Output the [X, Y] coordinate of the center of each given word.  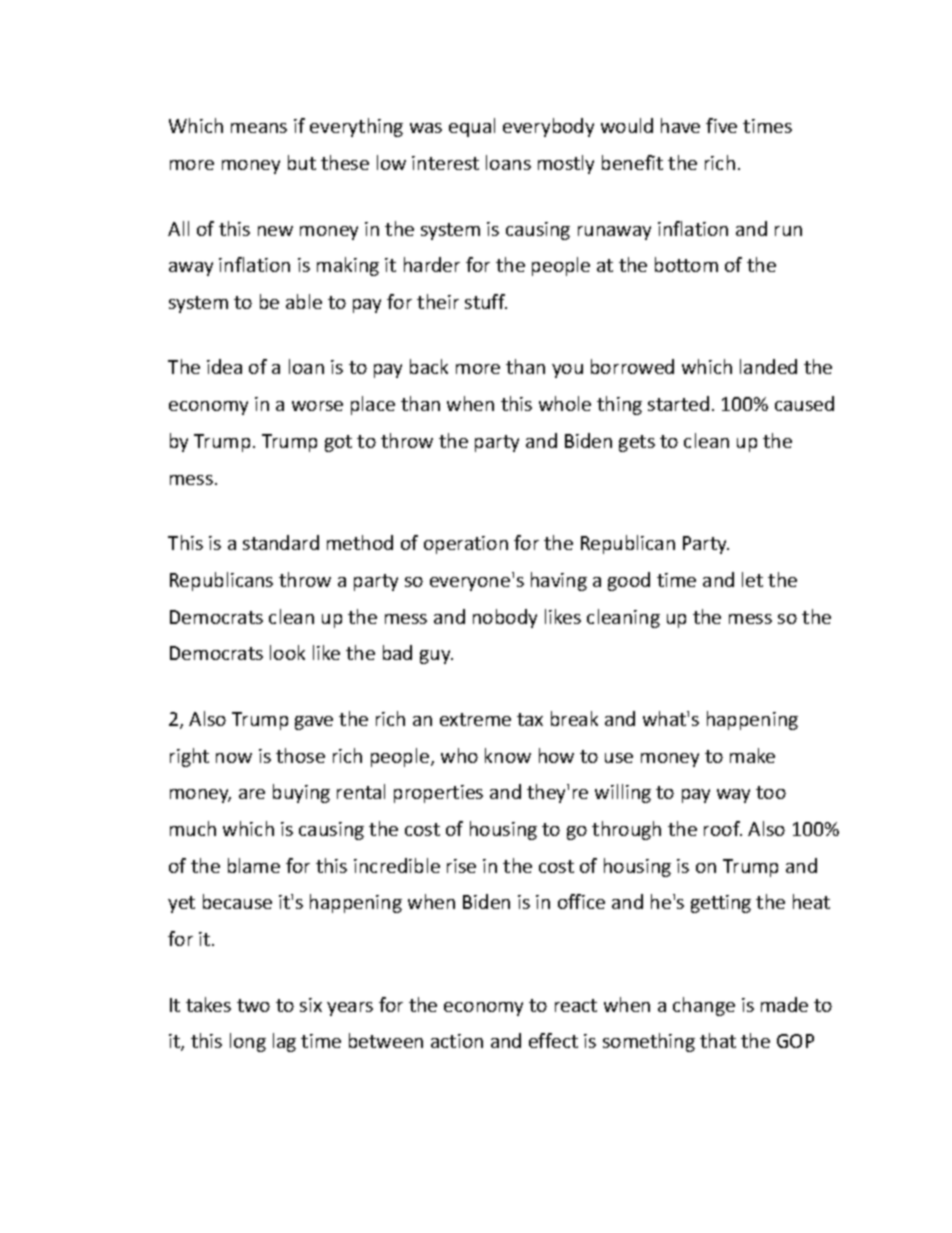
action [457, 1041]
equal [472, 127]
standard [281, 542]
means [259, 128]
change [704, 1006]
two [253, 1005]
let [752, 579]
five [721, 125]
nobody [505, 618]
